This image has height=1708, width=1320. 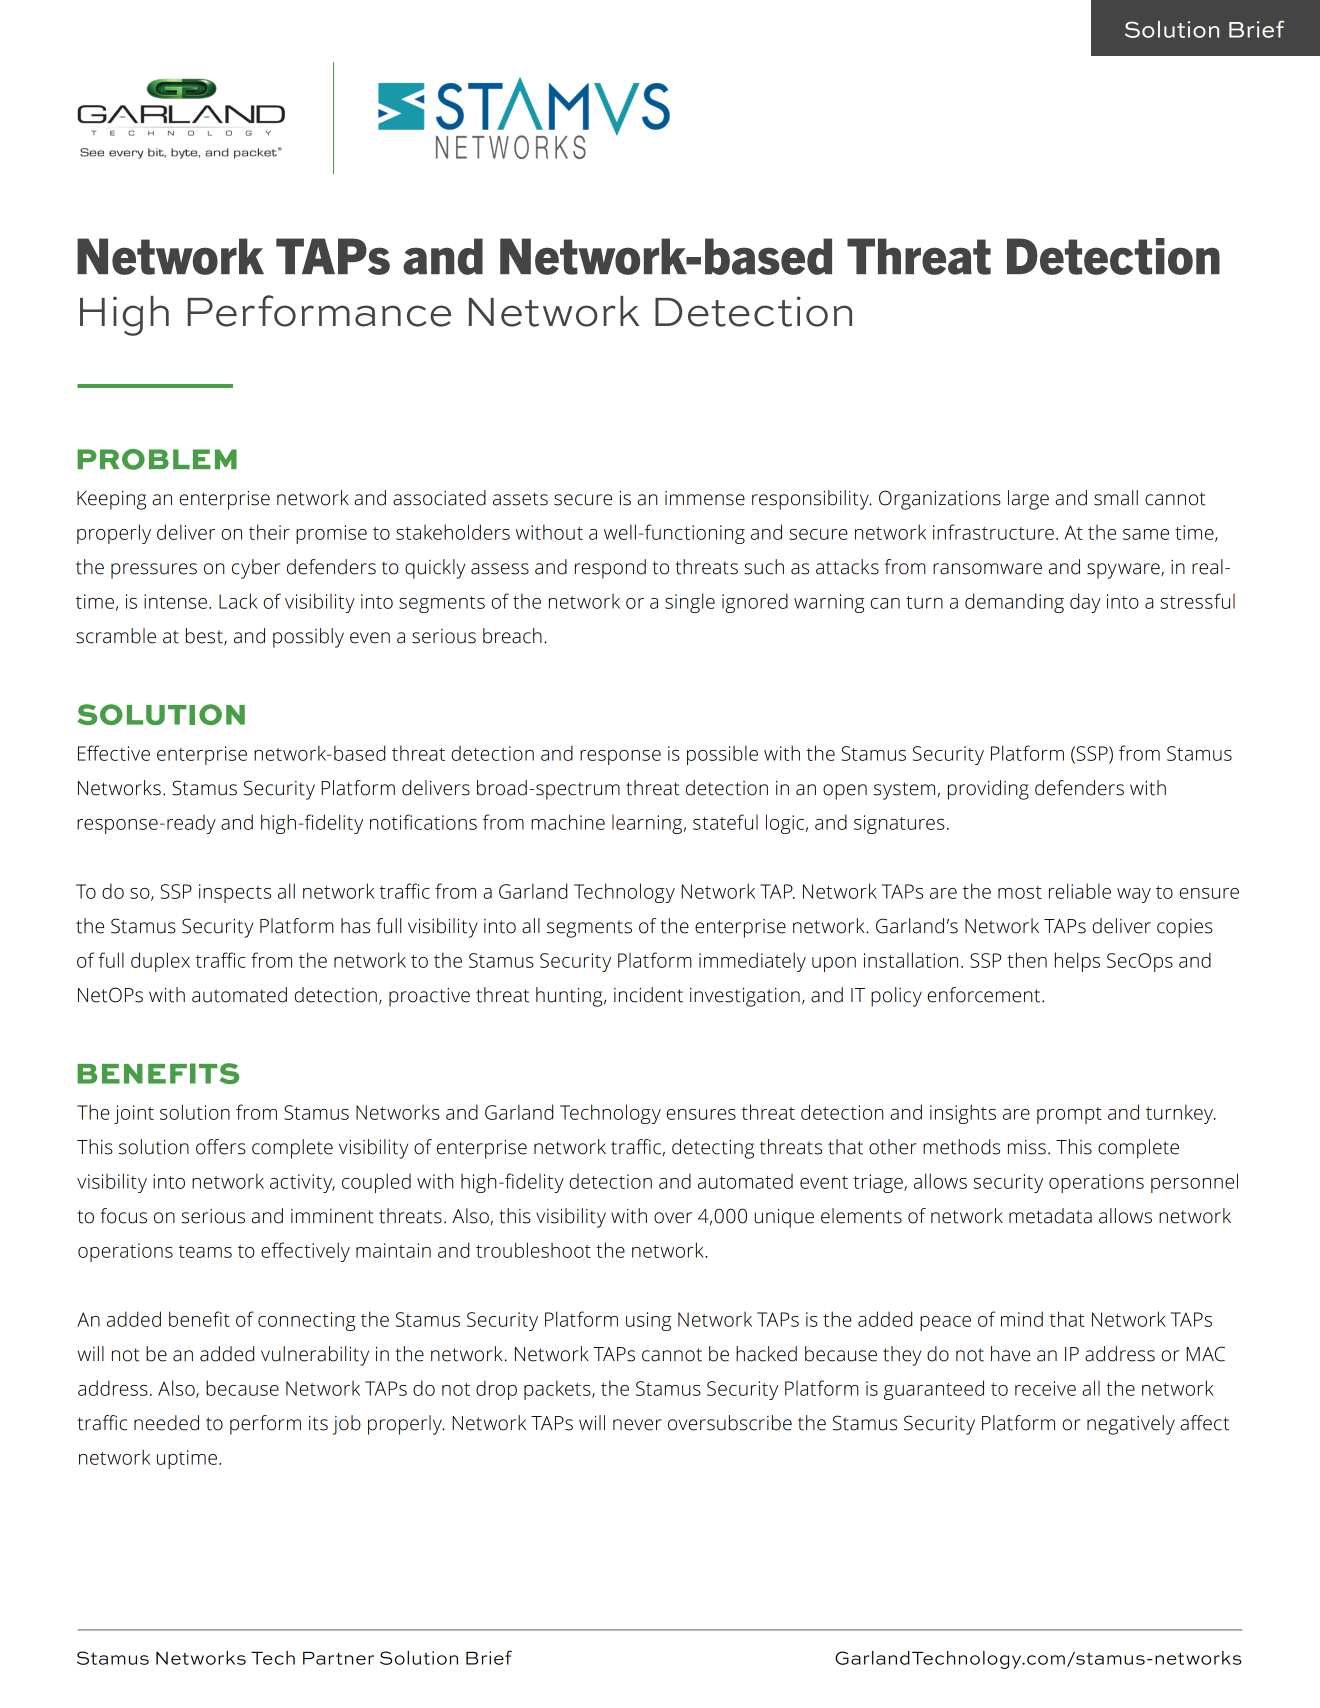 What do you see at coordinates (1131, 1425) in the image?
I see `negatively` at bounding box center [1131, 1425].
